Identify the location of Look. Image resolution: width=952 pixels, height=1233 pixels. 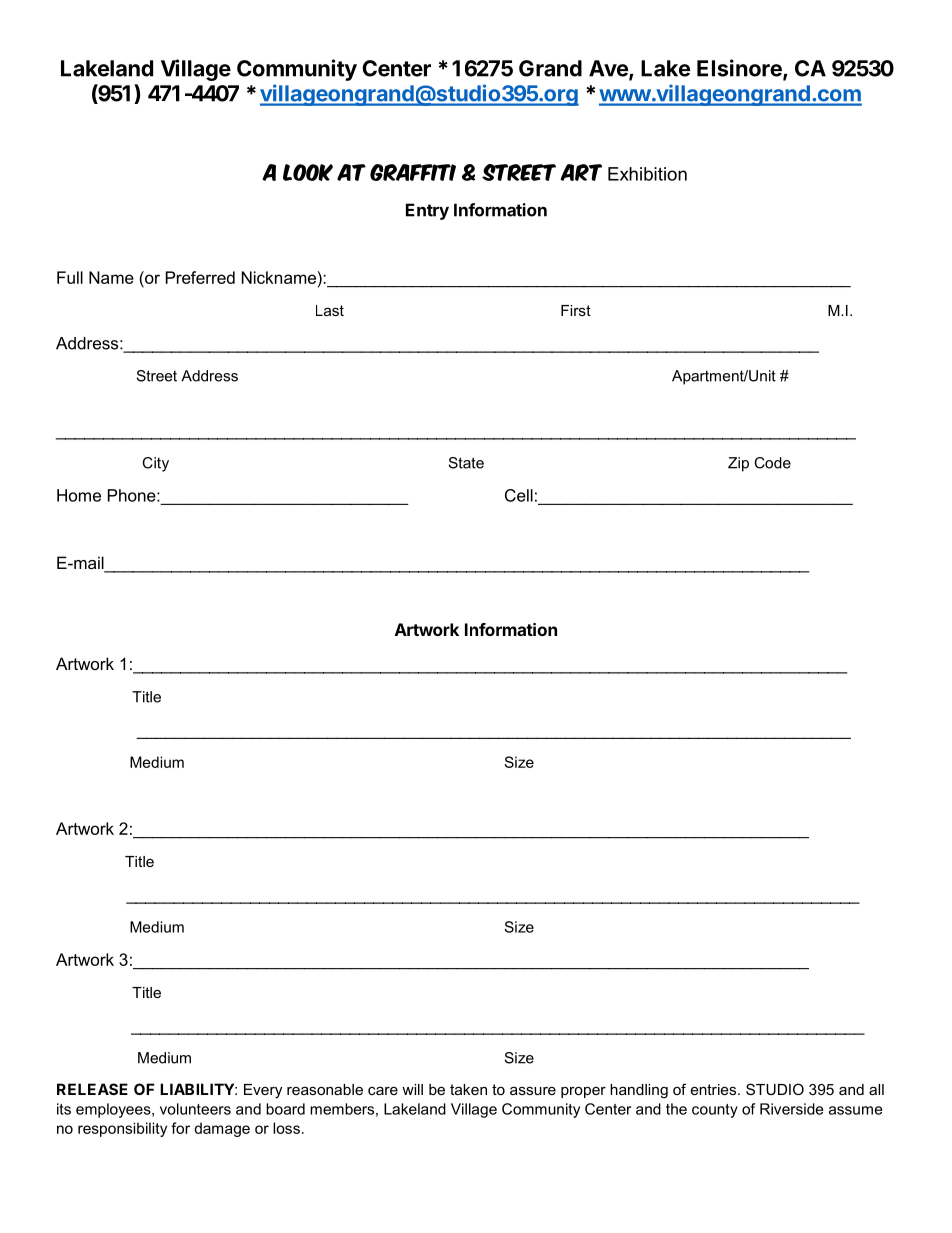
(308, 172).
